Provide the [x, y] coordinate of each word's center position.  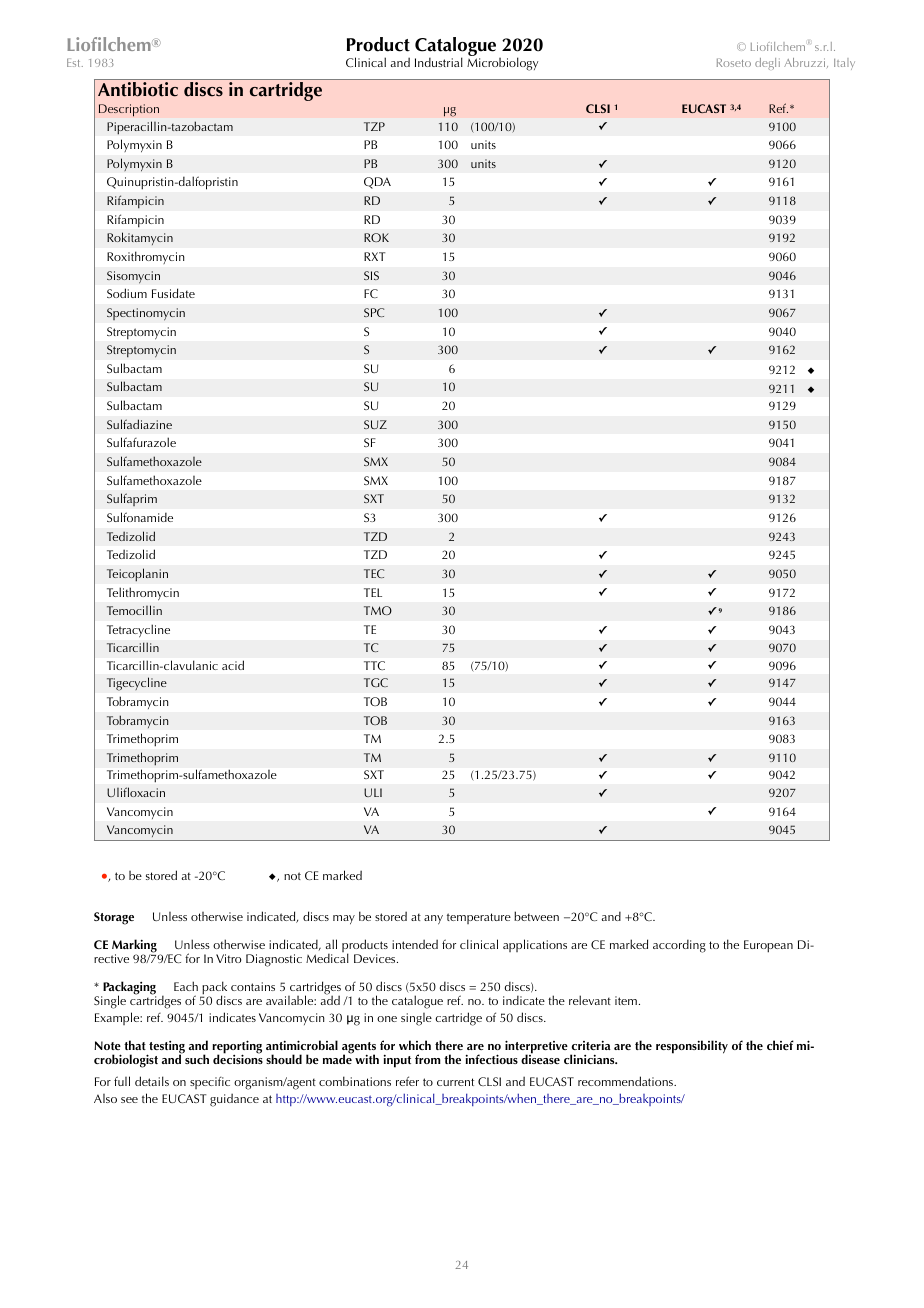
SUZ [375, 424]
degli [767, 64]
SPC [374, 312]
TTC [374, 665]
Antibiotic [138, 89]
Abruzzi [806, 63]
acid [233, 665]
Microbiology [502, 64]
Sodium [127, 293]
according [679, 946]
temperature [479, 918]
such [197, 1059]
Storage [114, 918]
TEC [374, 573]
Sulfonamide [140, 517]
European [768, 946]
